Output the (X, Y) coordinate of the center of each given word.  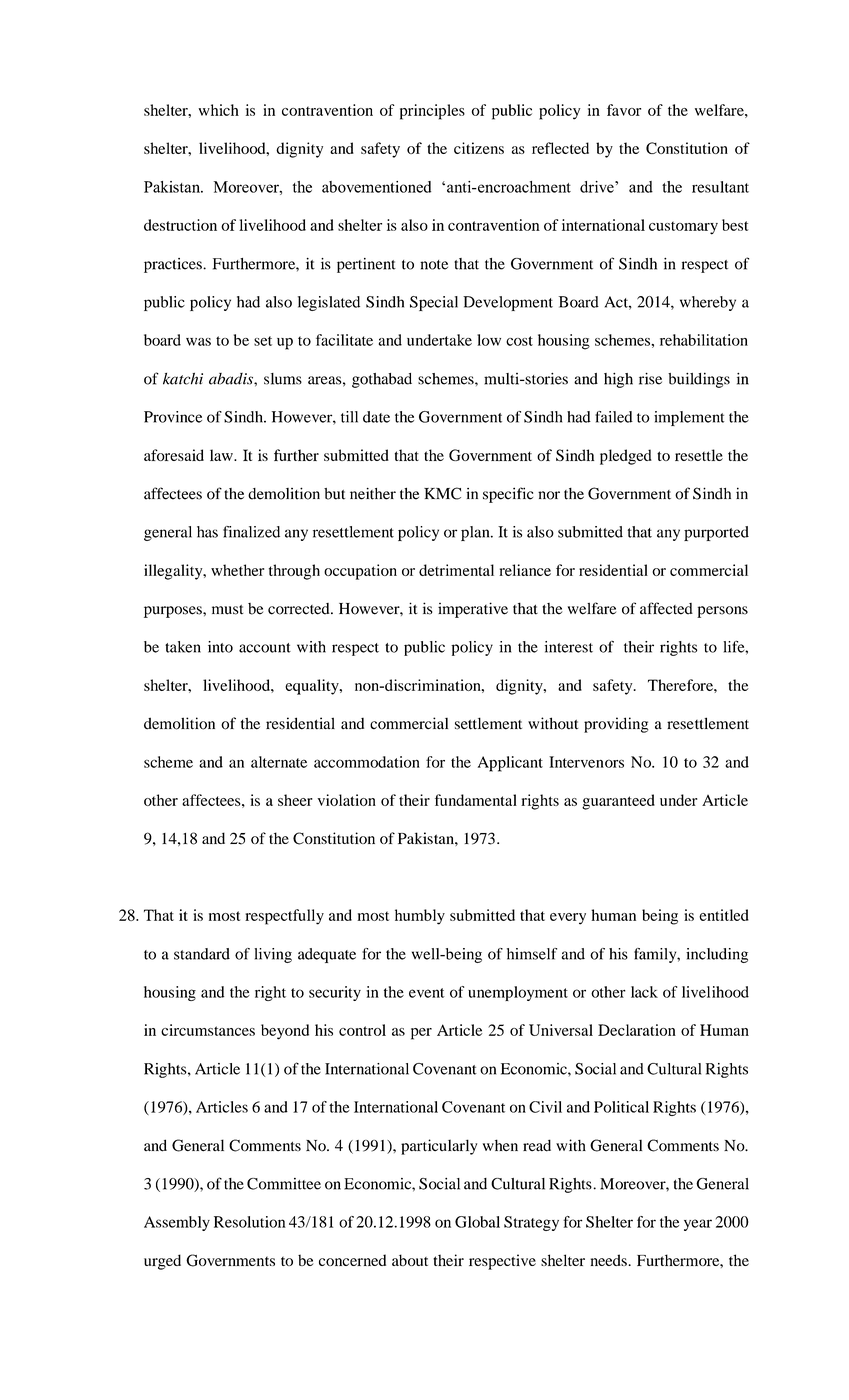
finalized (251, 532)
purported (716, 533)
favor (624, 110)
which (218, 110)
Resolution (250, 1222)
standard (202, 954)
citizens (479, 148)
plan (476, 533)
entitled (724, 915)
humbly (420, 917)
